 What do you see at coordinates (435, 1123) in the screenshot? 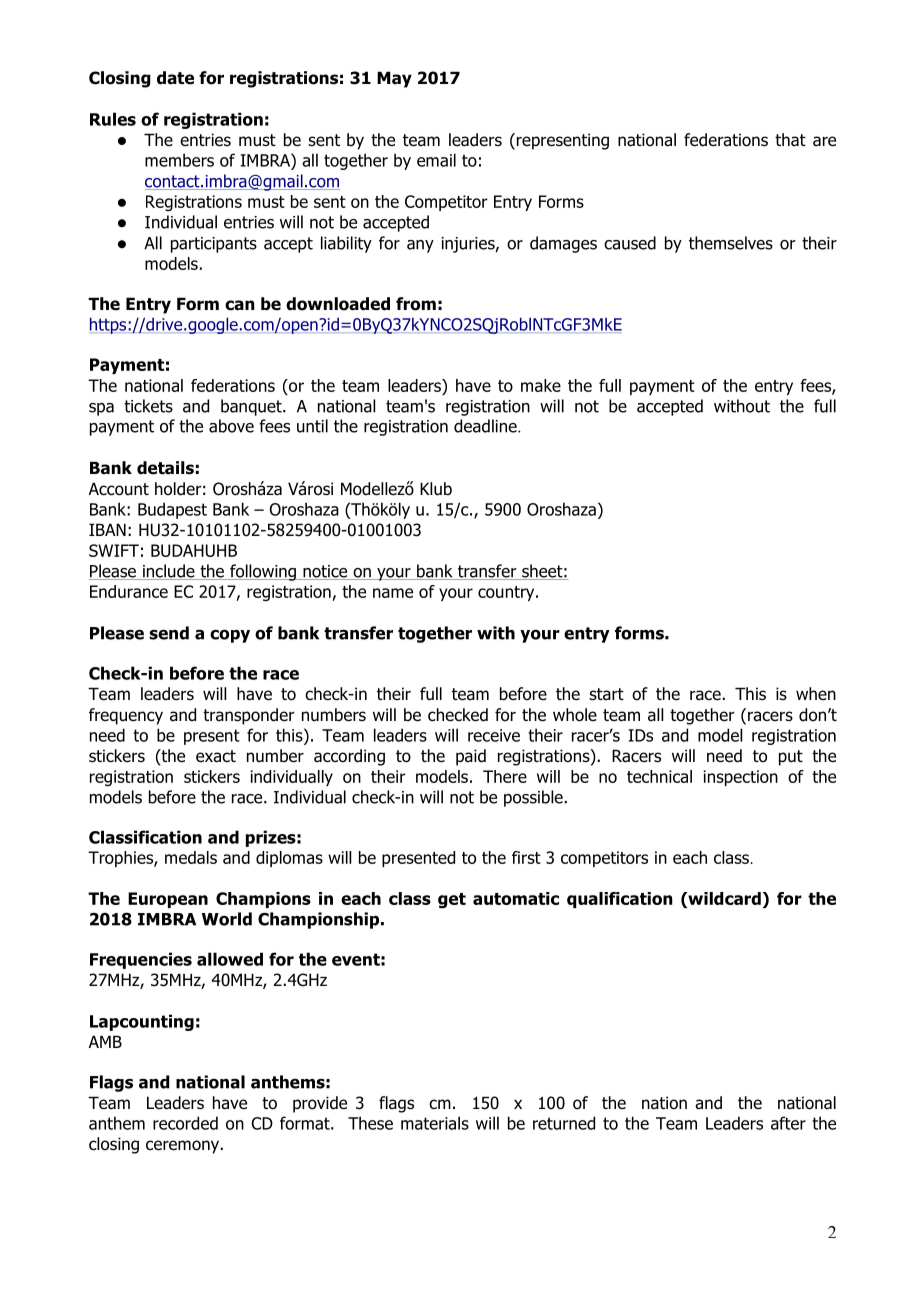
I see `materials` at bounding box center [435, 1123].
